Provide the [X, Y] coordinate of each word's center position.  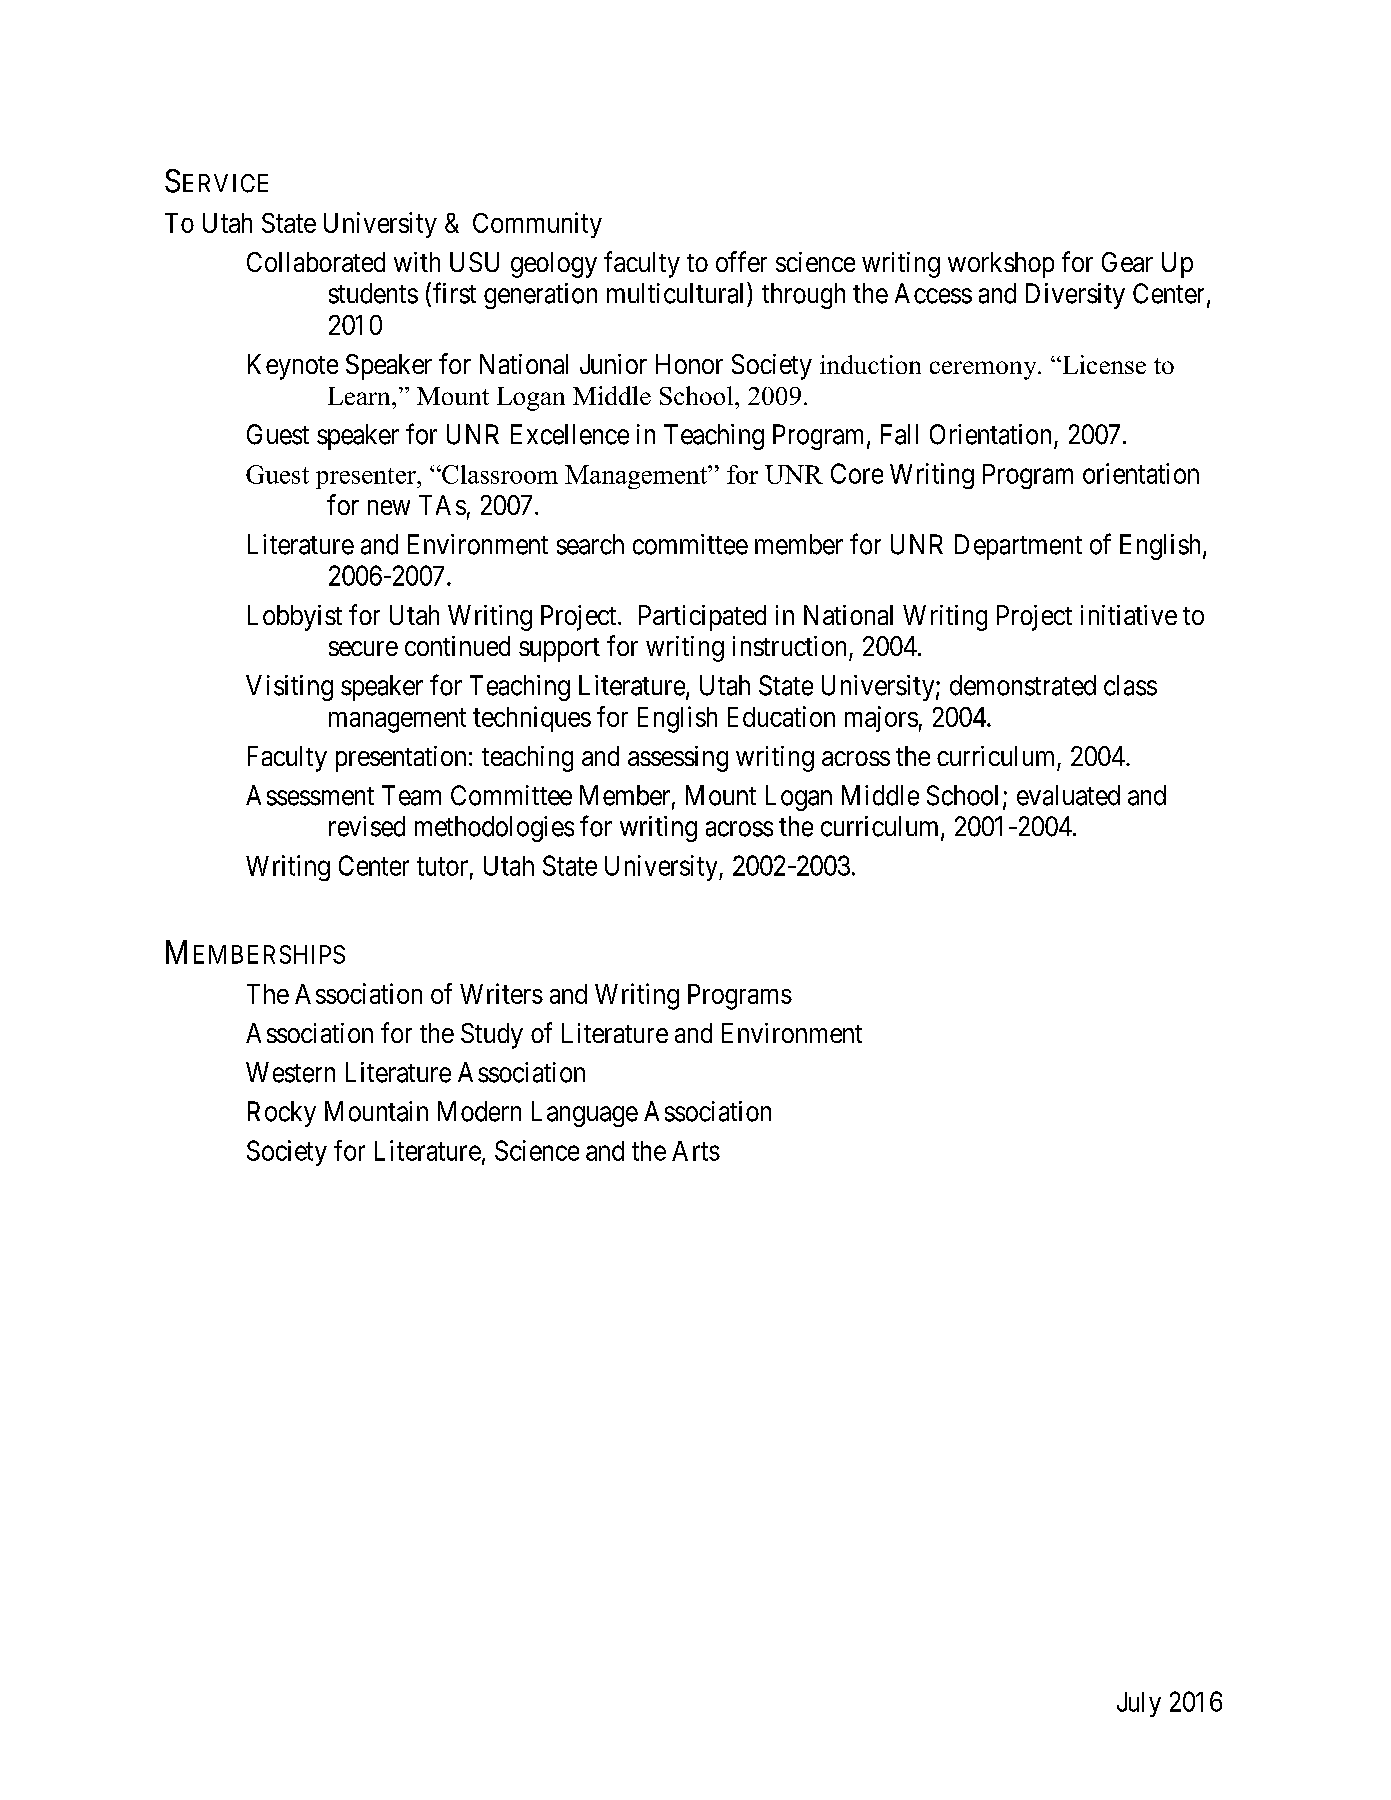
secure [363, 648]
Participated [702, 618]
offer [741, 261]
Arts [696, 1151]
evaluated [1068, 795]
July [1139, 1704]
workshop [1001, 265]
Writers [501, 993]
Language [585, 1114]
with [417, 262]
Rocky [282, 1114]
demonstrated [1023, 685]
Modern [479, 1111]
